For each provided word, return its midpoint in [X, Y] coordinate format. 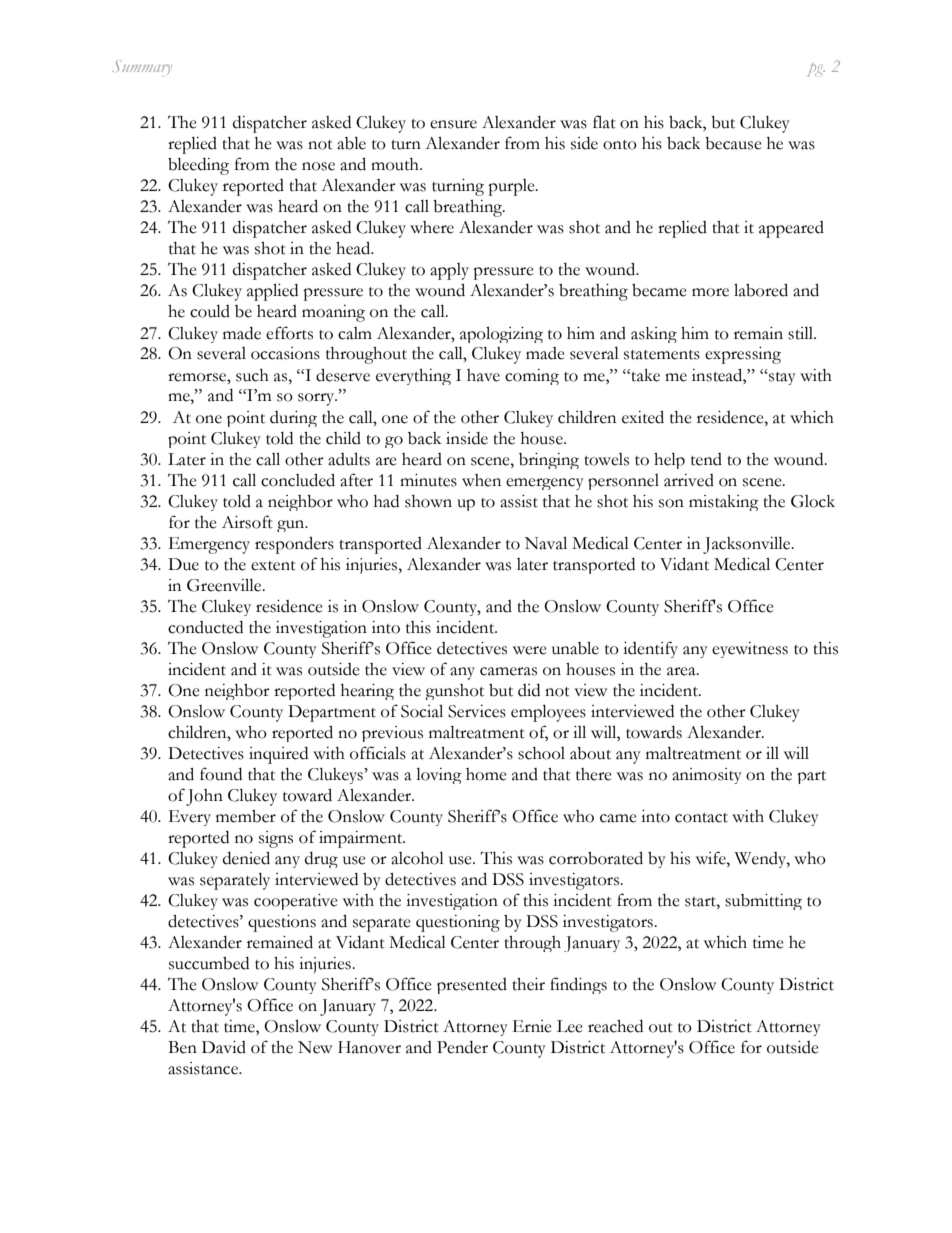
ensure [453, 124]
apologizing [501, 335]
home [486, 774]
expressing [743, 355]
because [733, 143]
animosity [707, 776]
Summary [142, 68]
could [210, 311]
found [221, 774]
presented [472, 986]
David [224, 1047]
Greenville [225, 585]
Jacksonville [748, 545]
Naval [546, 543]
